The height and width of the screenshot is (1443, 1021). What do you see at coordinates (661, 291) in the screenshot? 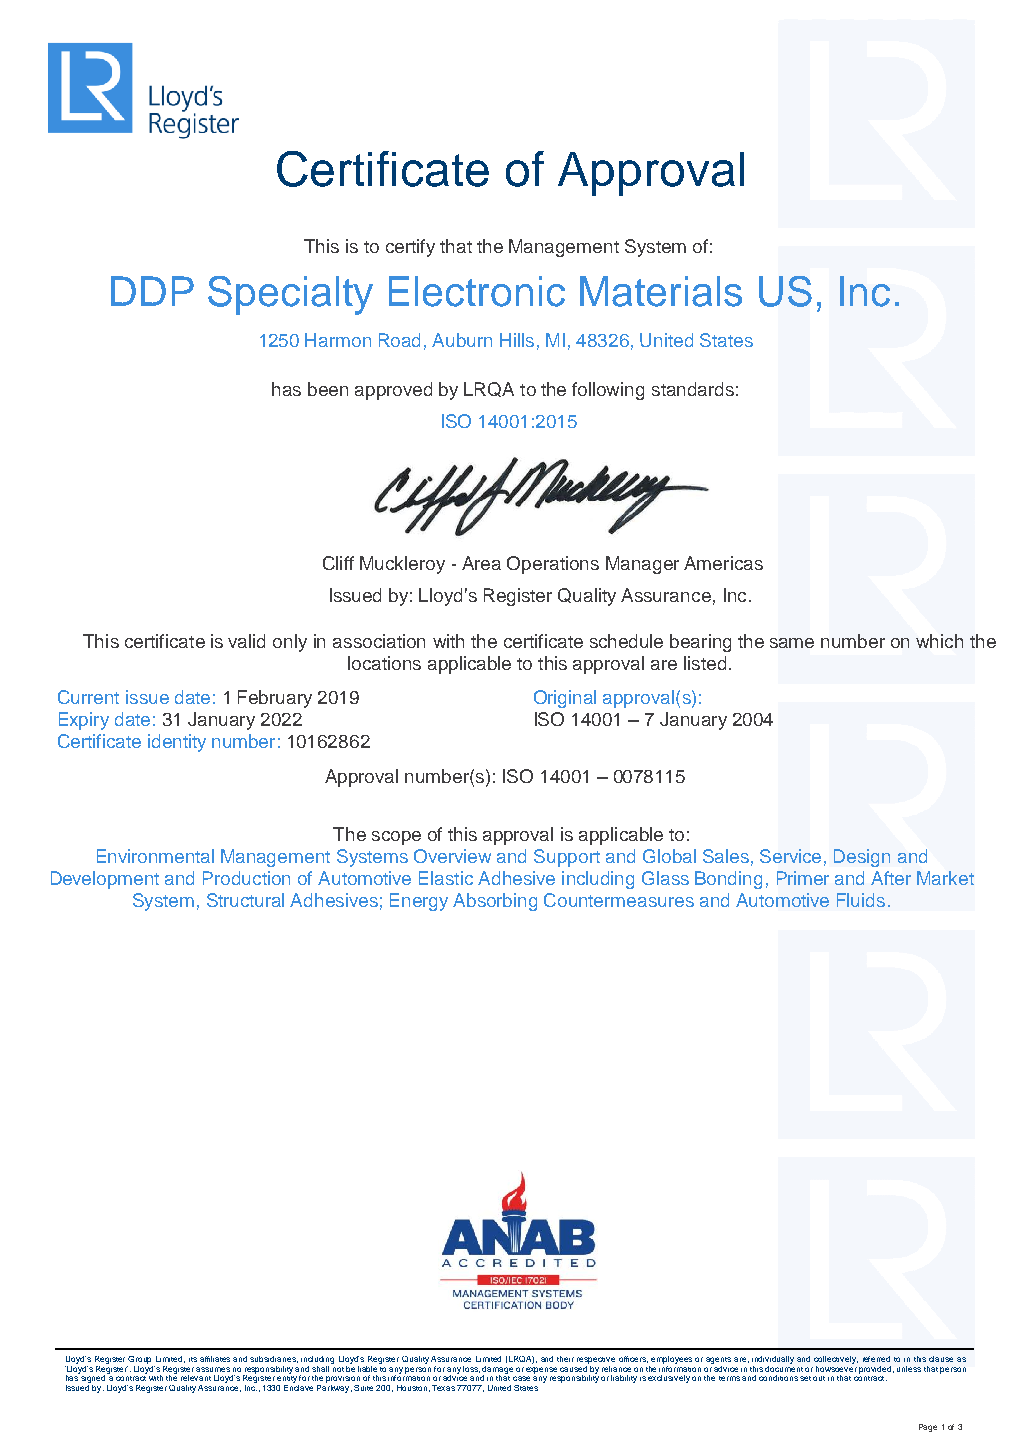
I see `Materials` at bounding box center [661, 291].
